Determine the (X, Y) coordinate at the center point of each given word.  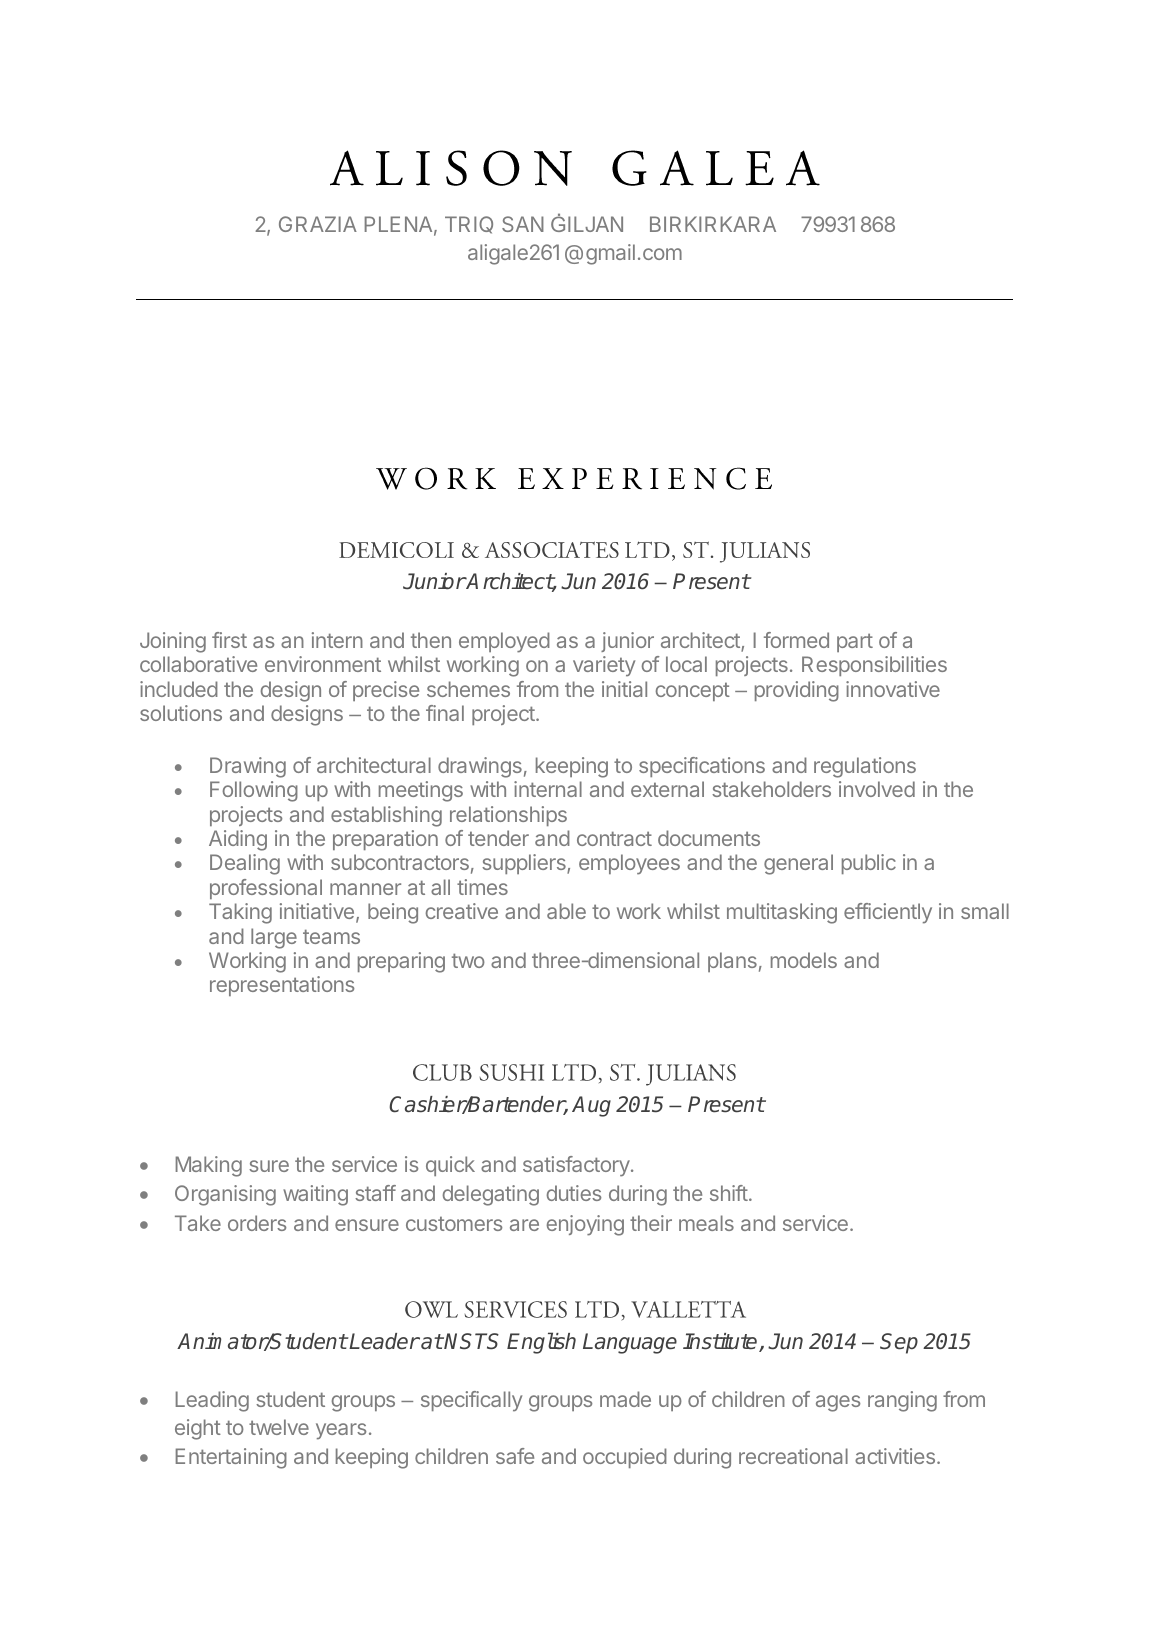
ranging (902, 1401)
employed (504, 642)
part (855, 642)
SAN (523, 224)
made (625, 1399)
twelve (279, 1427)
